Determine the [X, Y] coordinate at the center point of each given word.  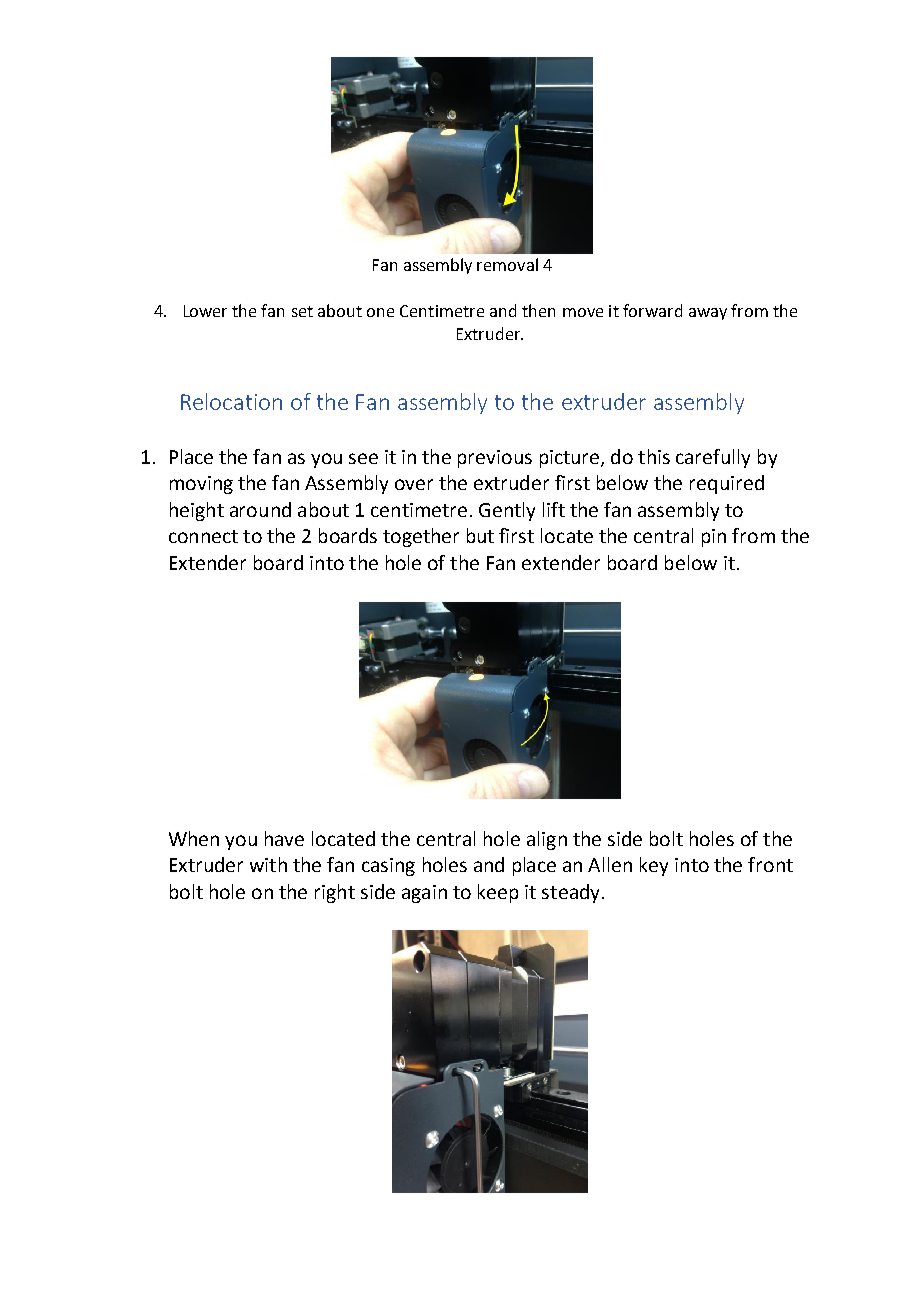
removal [507, 264]
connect [203, 536]
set [302, 311]
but [480, 535]
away [708, 314]
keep [498, 893]
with [268, 864]
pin [714, 538]
